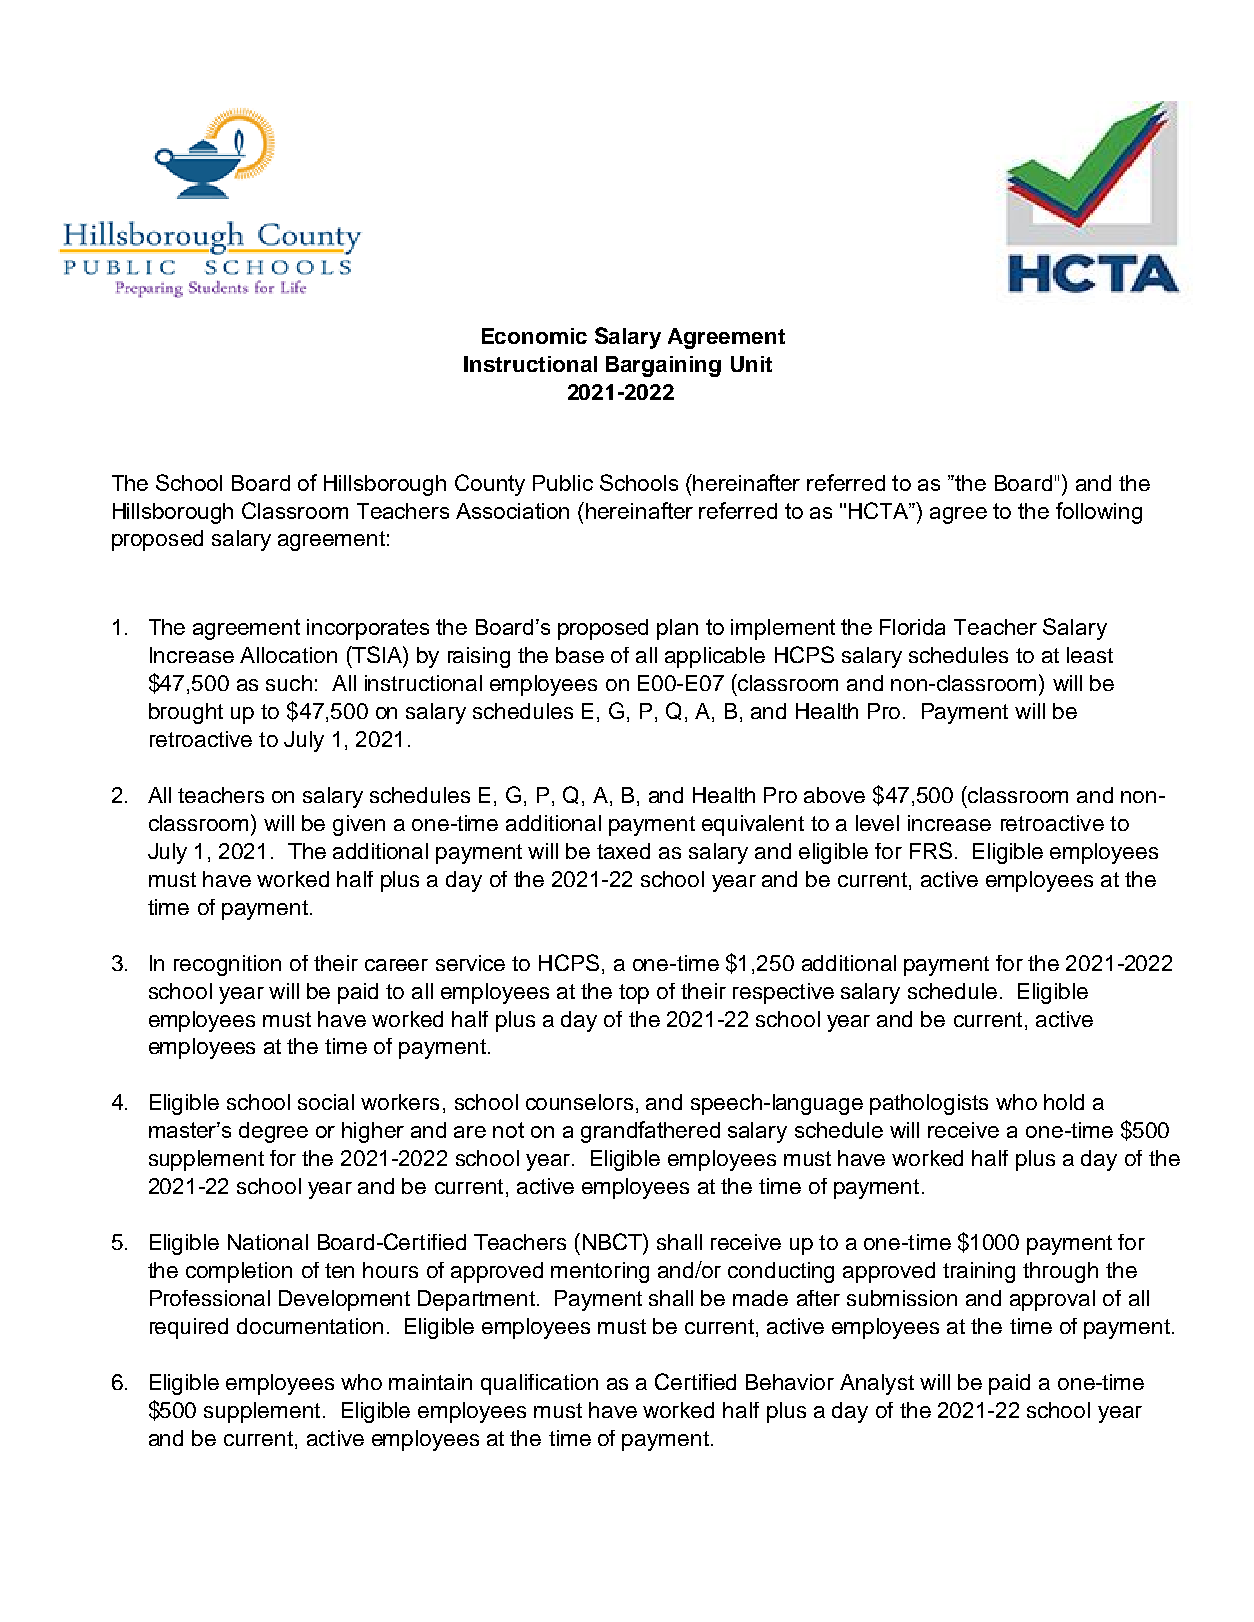  Describe the element at coordinates (751, 364) in the document. I see `Unit` at that location.
